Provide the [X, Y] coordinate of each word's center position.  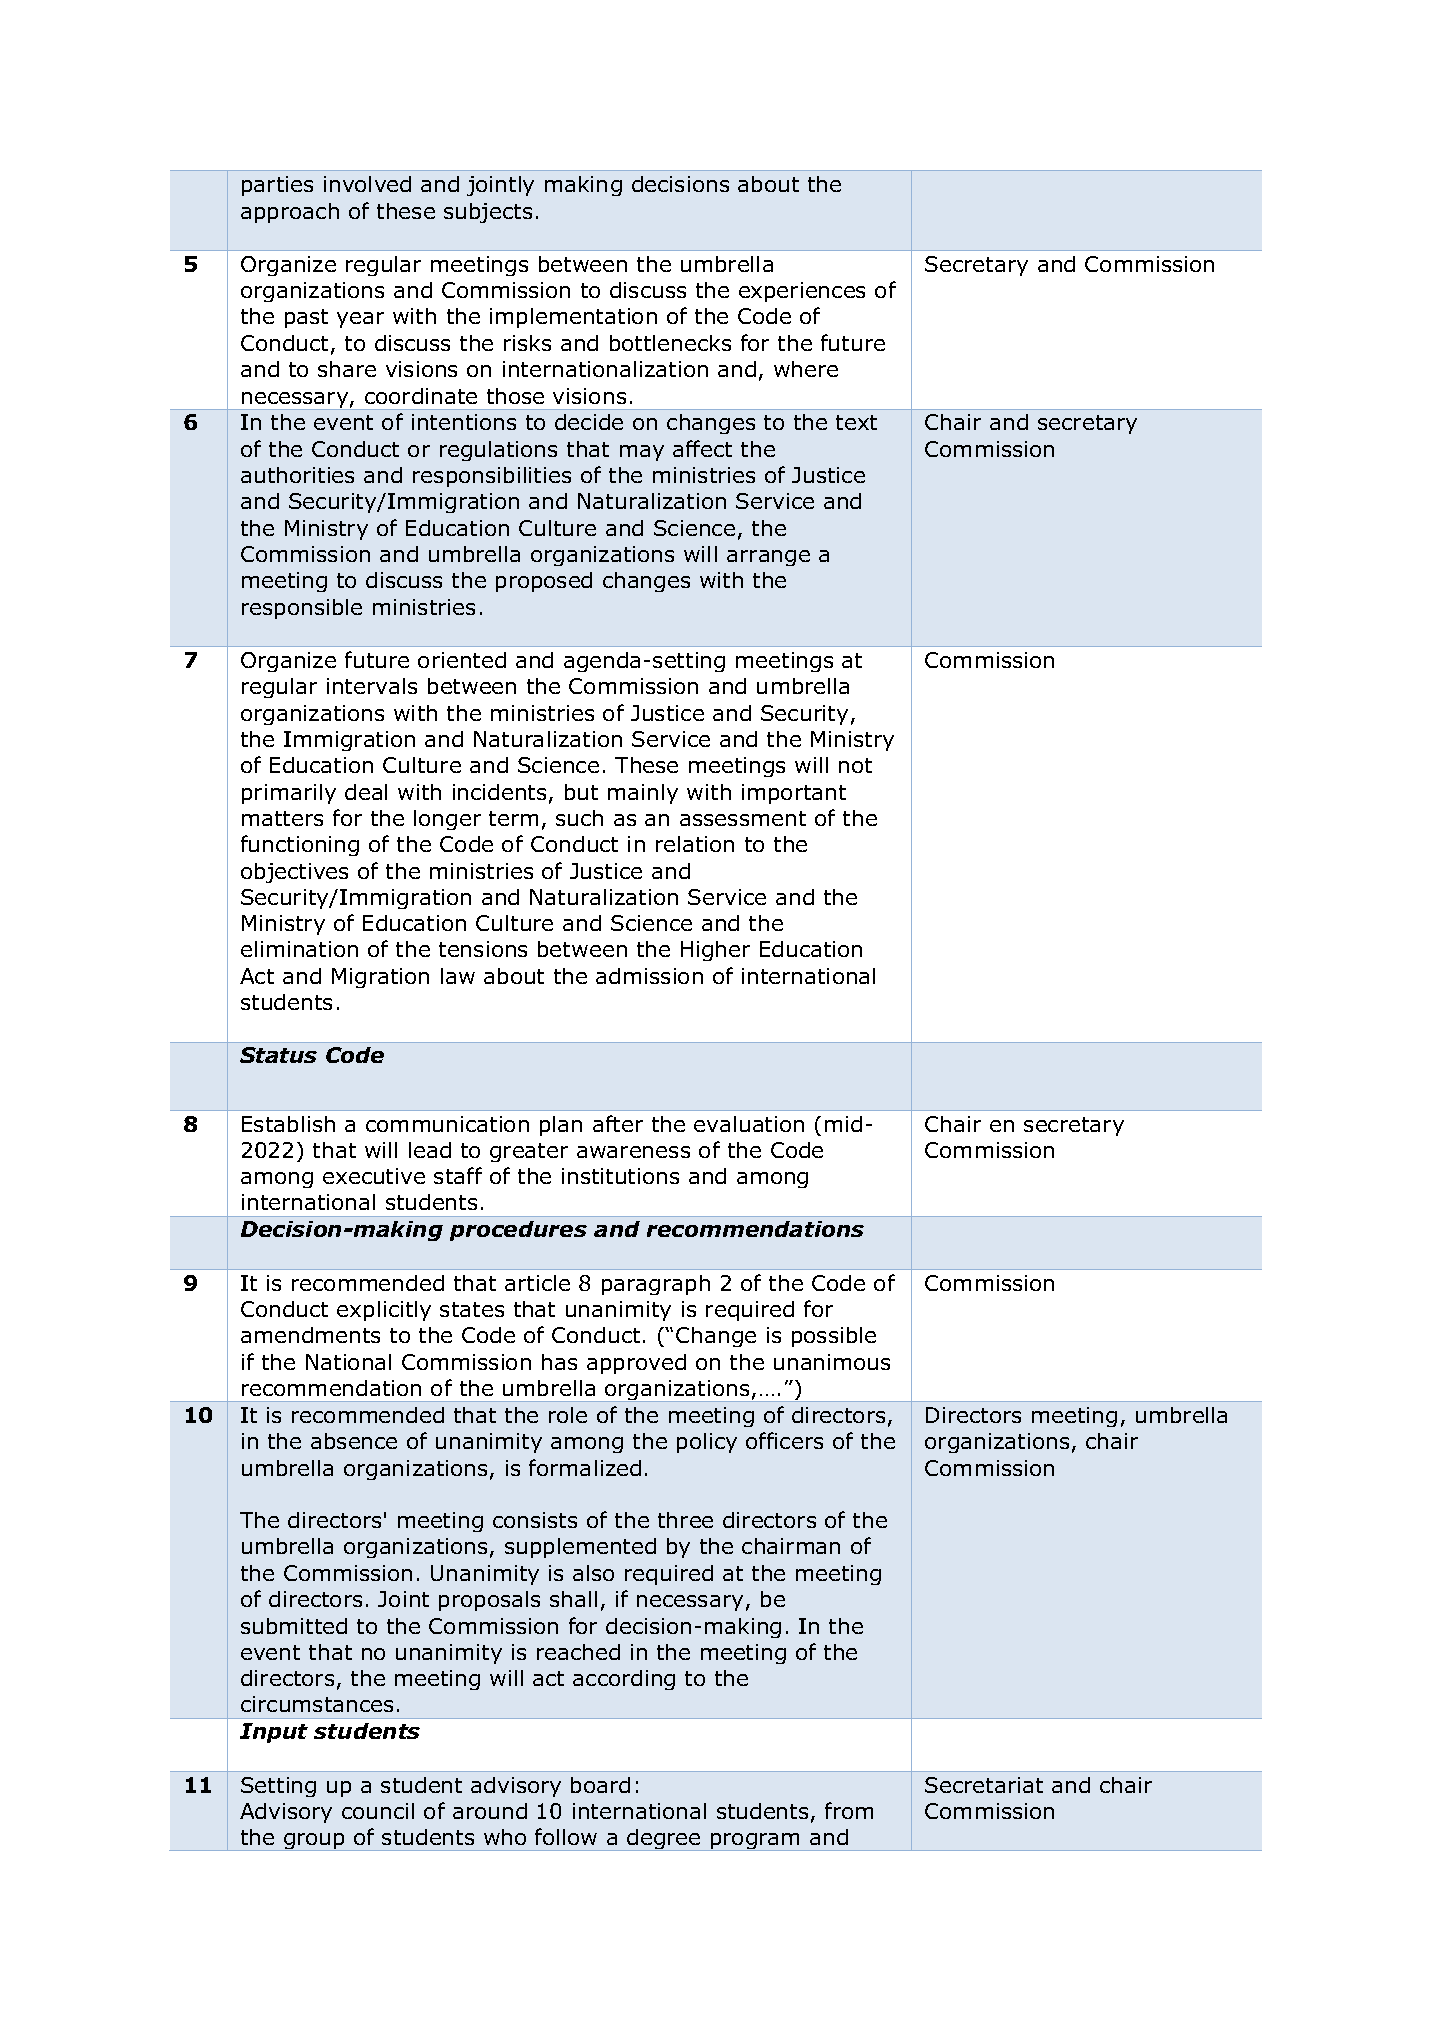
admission [649, 976]
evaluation [749, 1124]
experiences [802, 292]
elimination [299, 949]
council [378, 1811]
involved [367, 184]
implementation [573, 318]
